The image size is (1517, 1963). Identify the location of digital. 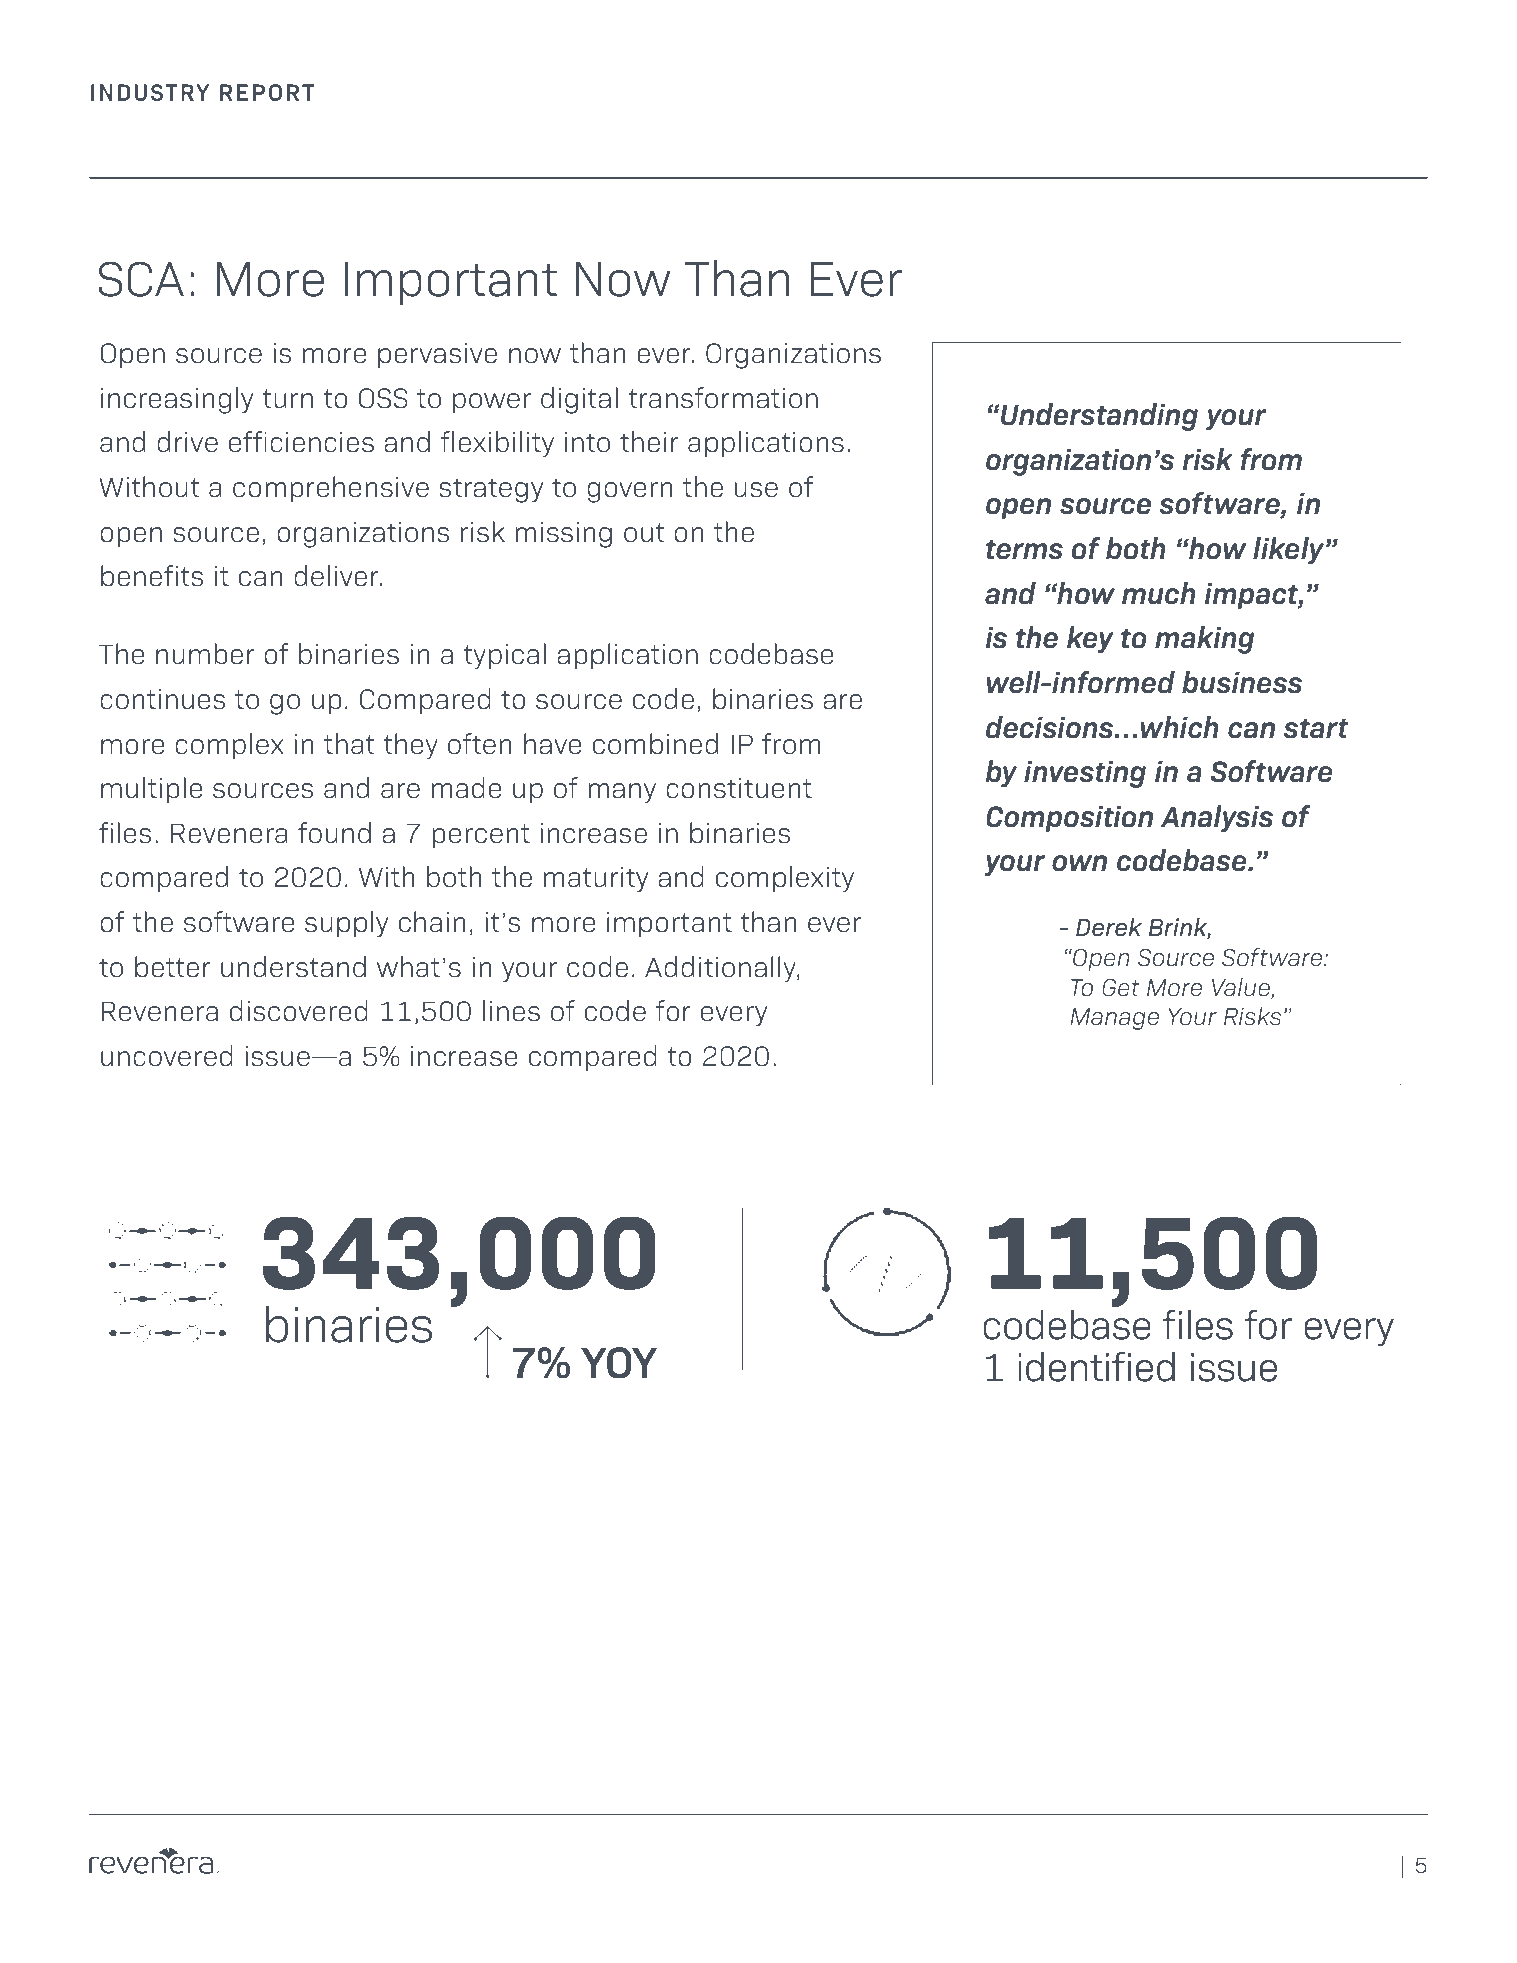
(579, 400).
